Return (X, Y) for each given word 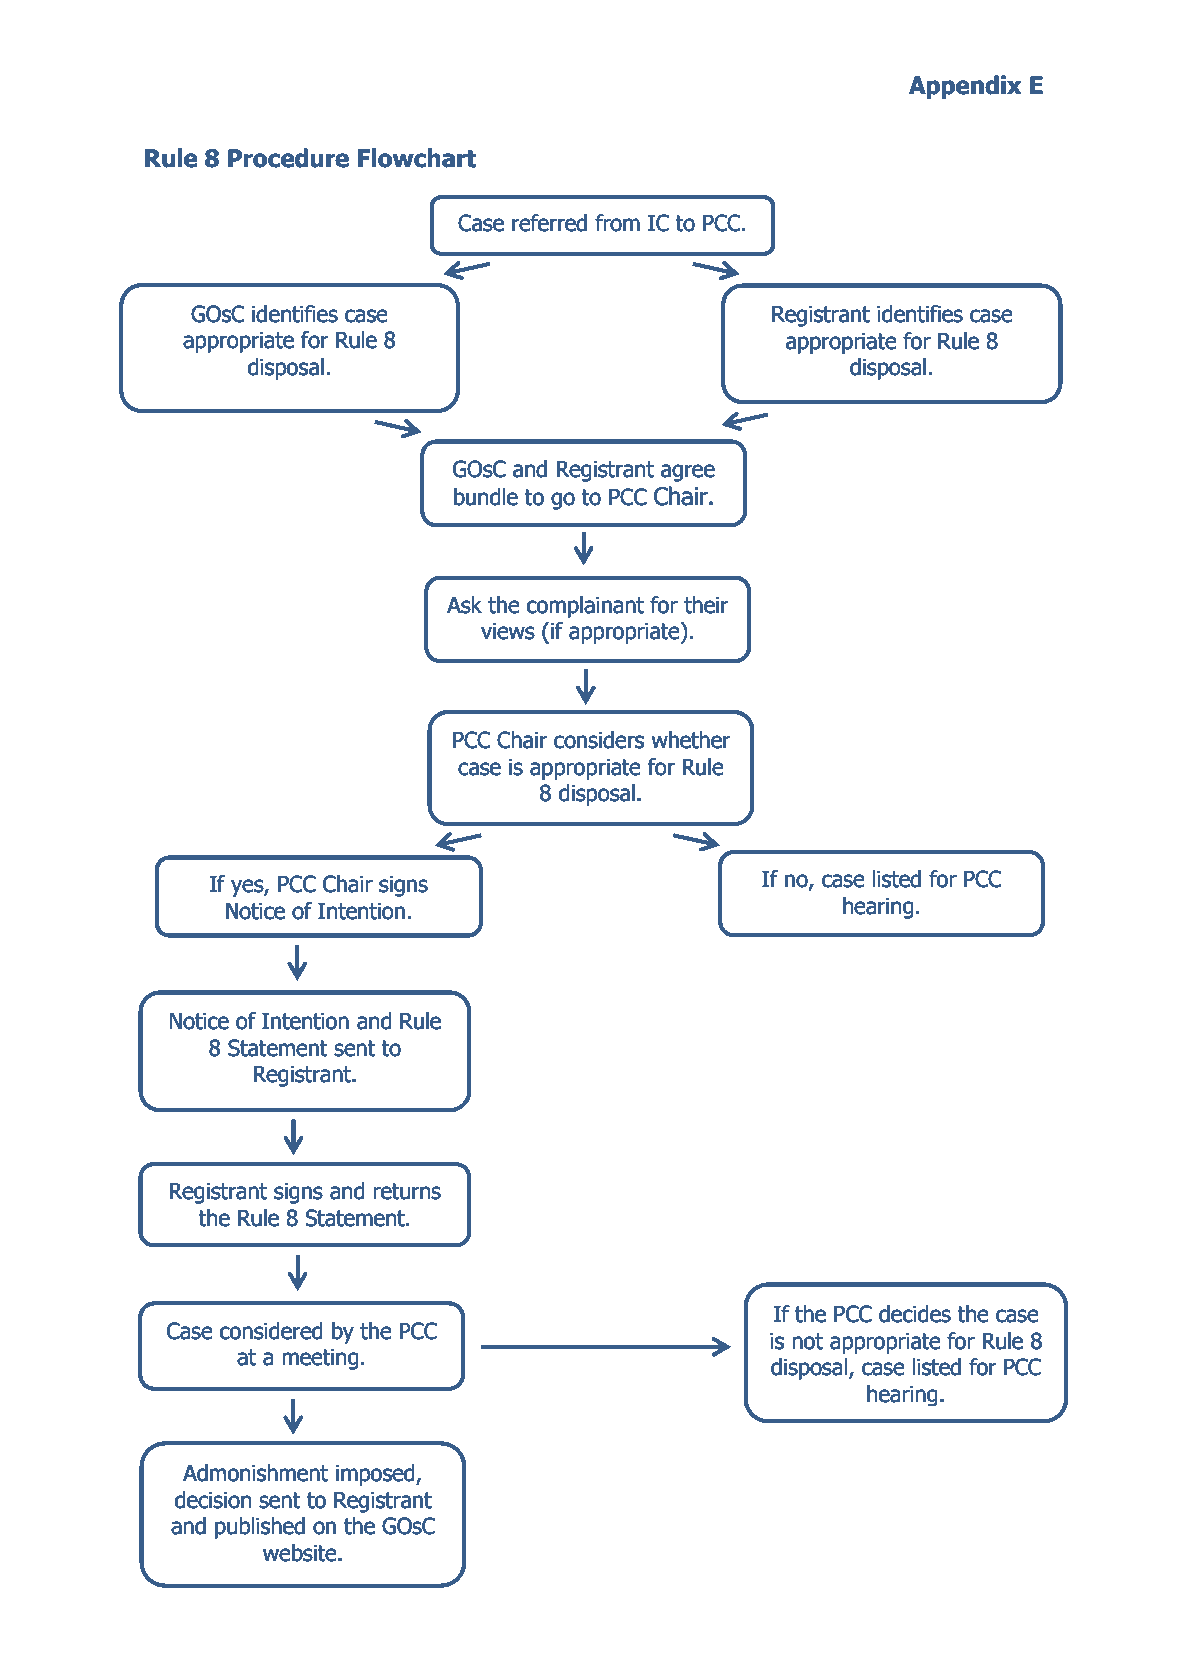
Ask (464, 604)
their (706, 604)
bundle (486, 496)
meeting (320, 1359)
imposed (375, 1475)
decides (915, 1313)
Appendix (965, 87)
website (299, 1552)
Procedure (288, 158)
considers (599, 739)
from (617, 222)
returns (407, 1191)
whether (691, 739)
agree (688, 473)
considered (271, 1330)
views (507, 631)
